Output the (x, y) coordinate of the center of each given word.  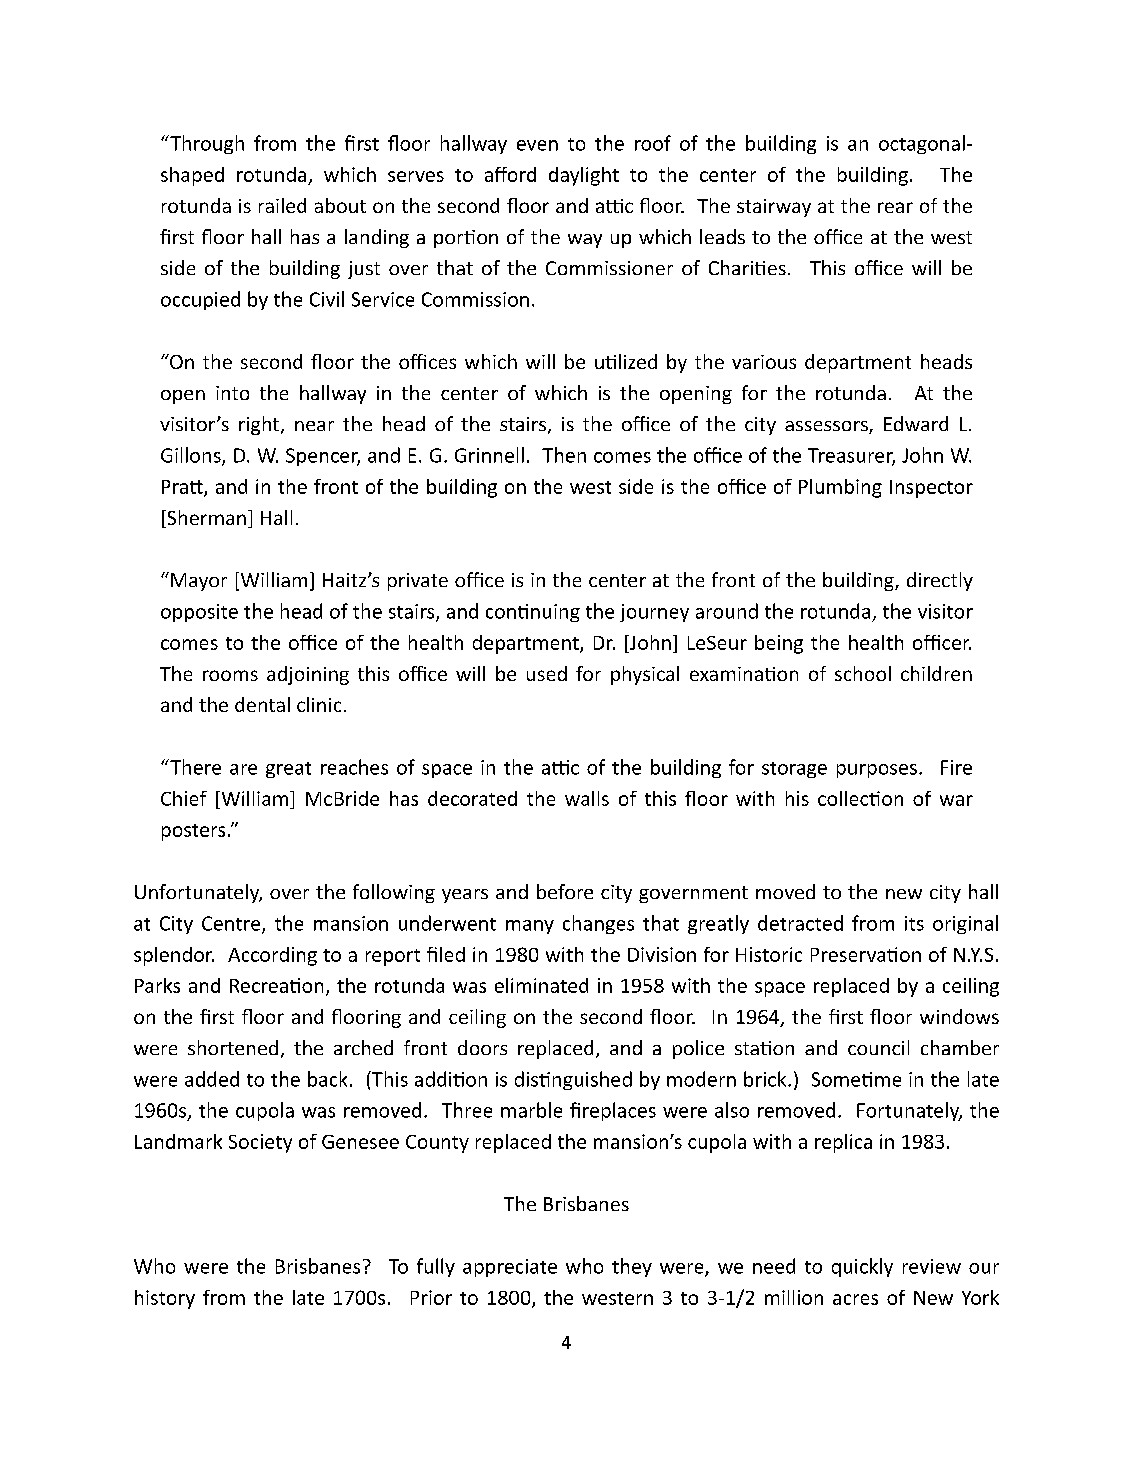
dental (262, 704)
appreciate (510, 1268)
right (260, 425)
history (165, 1299)
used (547, 673)
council (878, 1047)
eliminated (541, 985)
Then (564, 455)
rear (895, 207)
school (863, 673)
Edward (916, 423)
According (272, 956)
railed (282, 205)
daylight (584, 176)
